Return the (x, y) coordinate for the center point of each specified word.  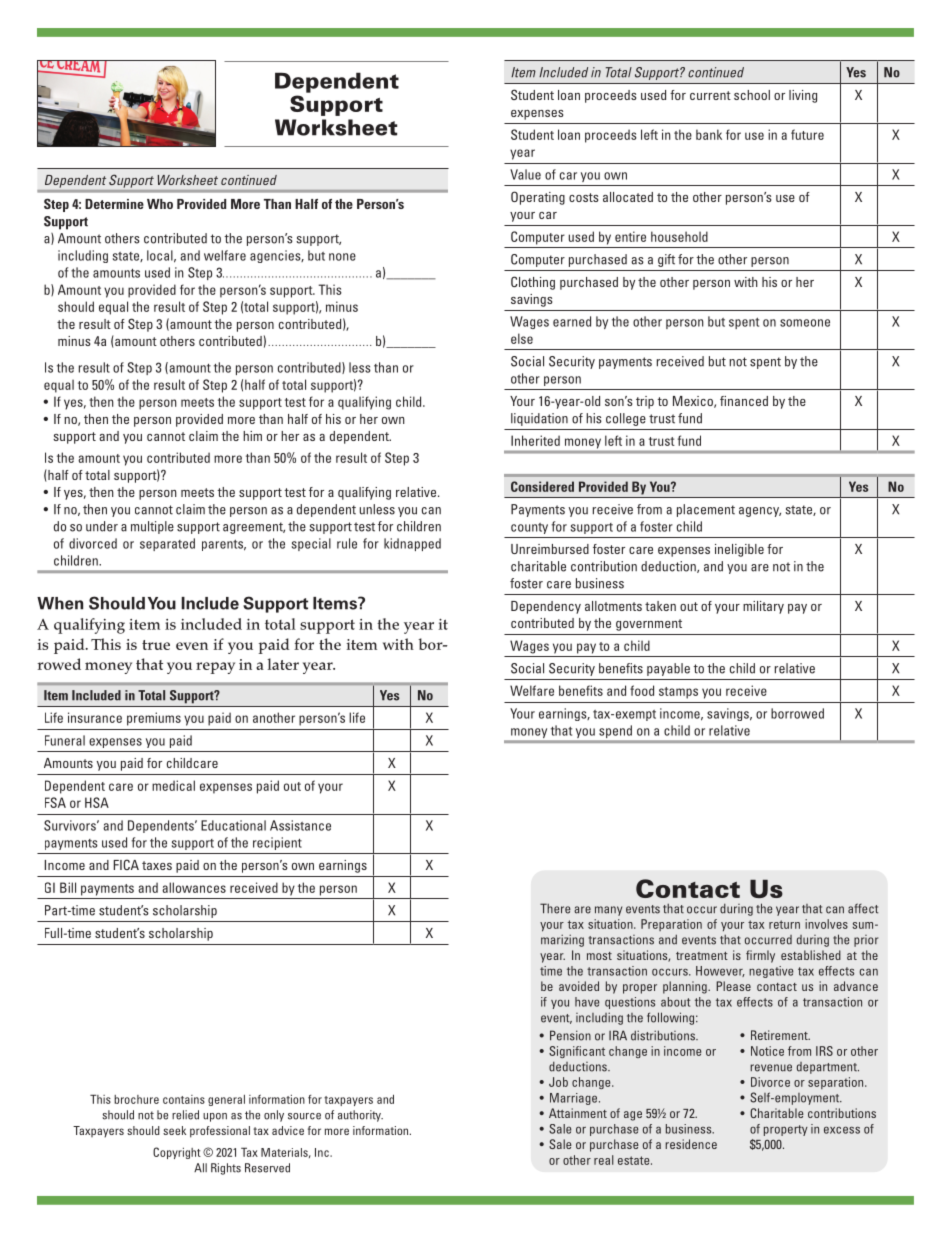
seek (174, 1130)
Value (525, 174)
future (807, 134)
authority (360, 1116)
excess (842, 1130)
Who (160, 204)
